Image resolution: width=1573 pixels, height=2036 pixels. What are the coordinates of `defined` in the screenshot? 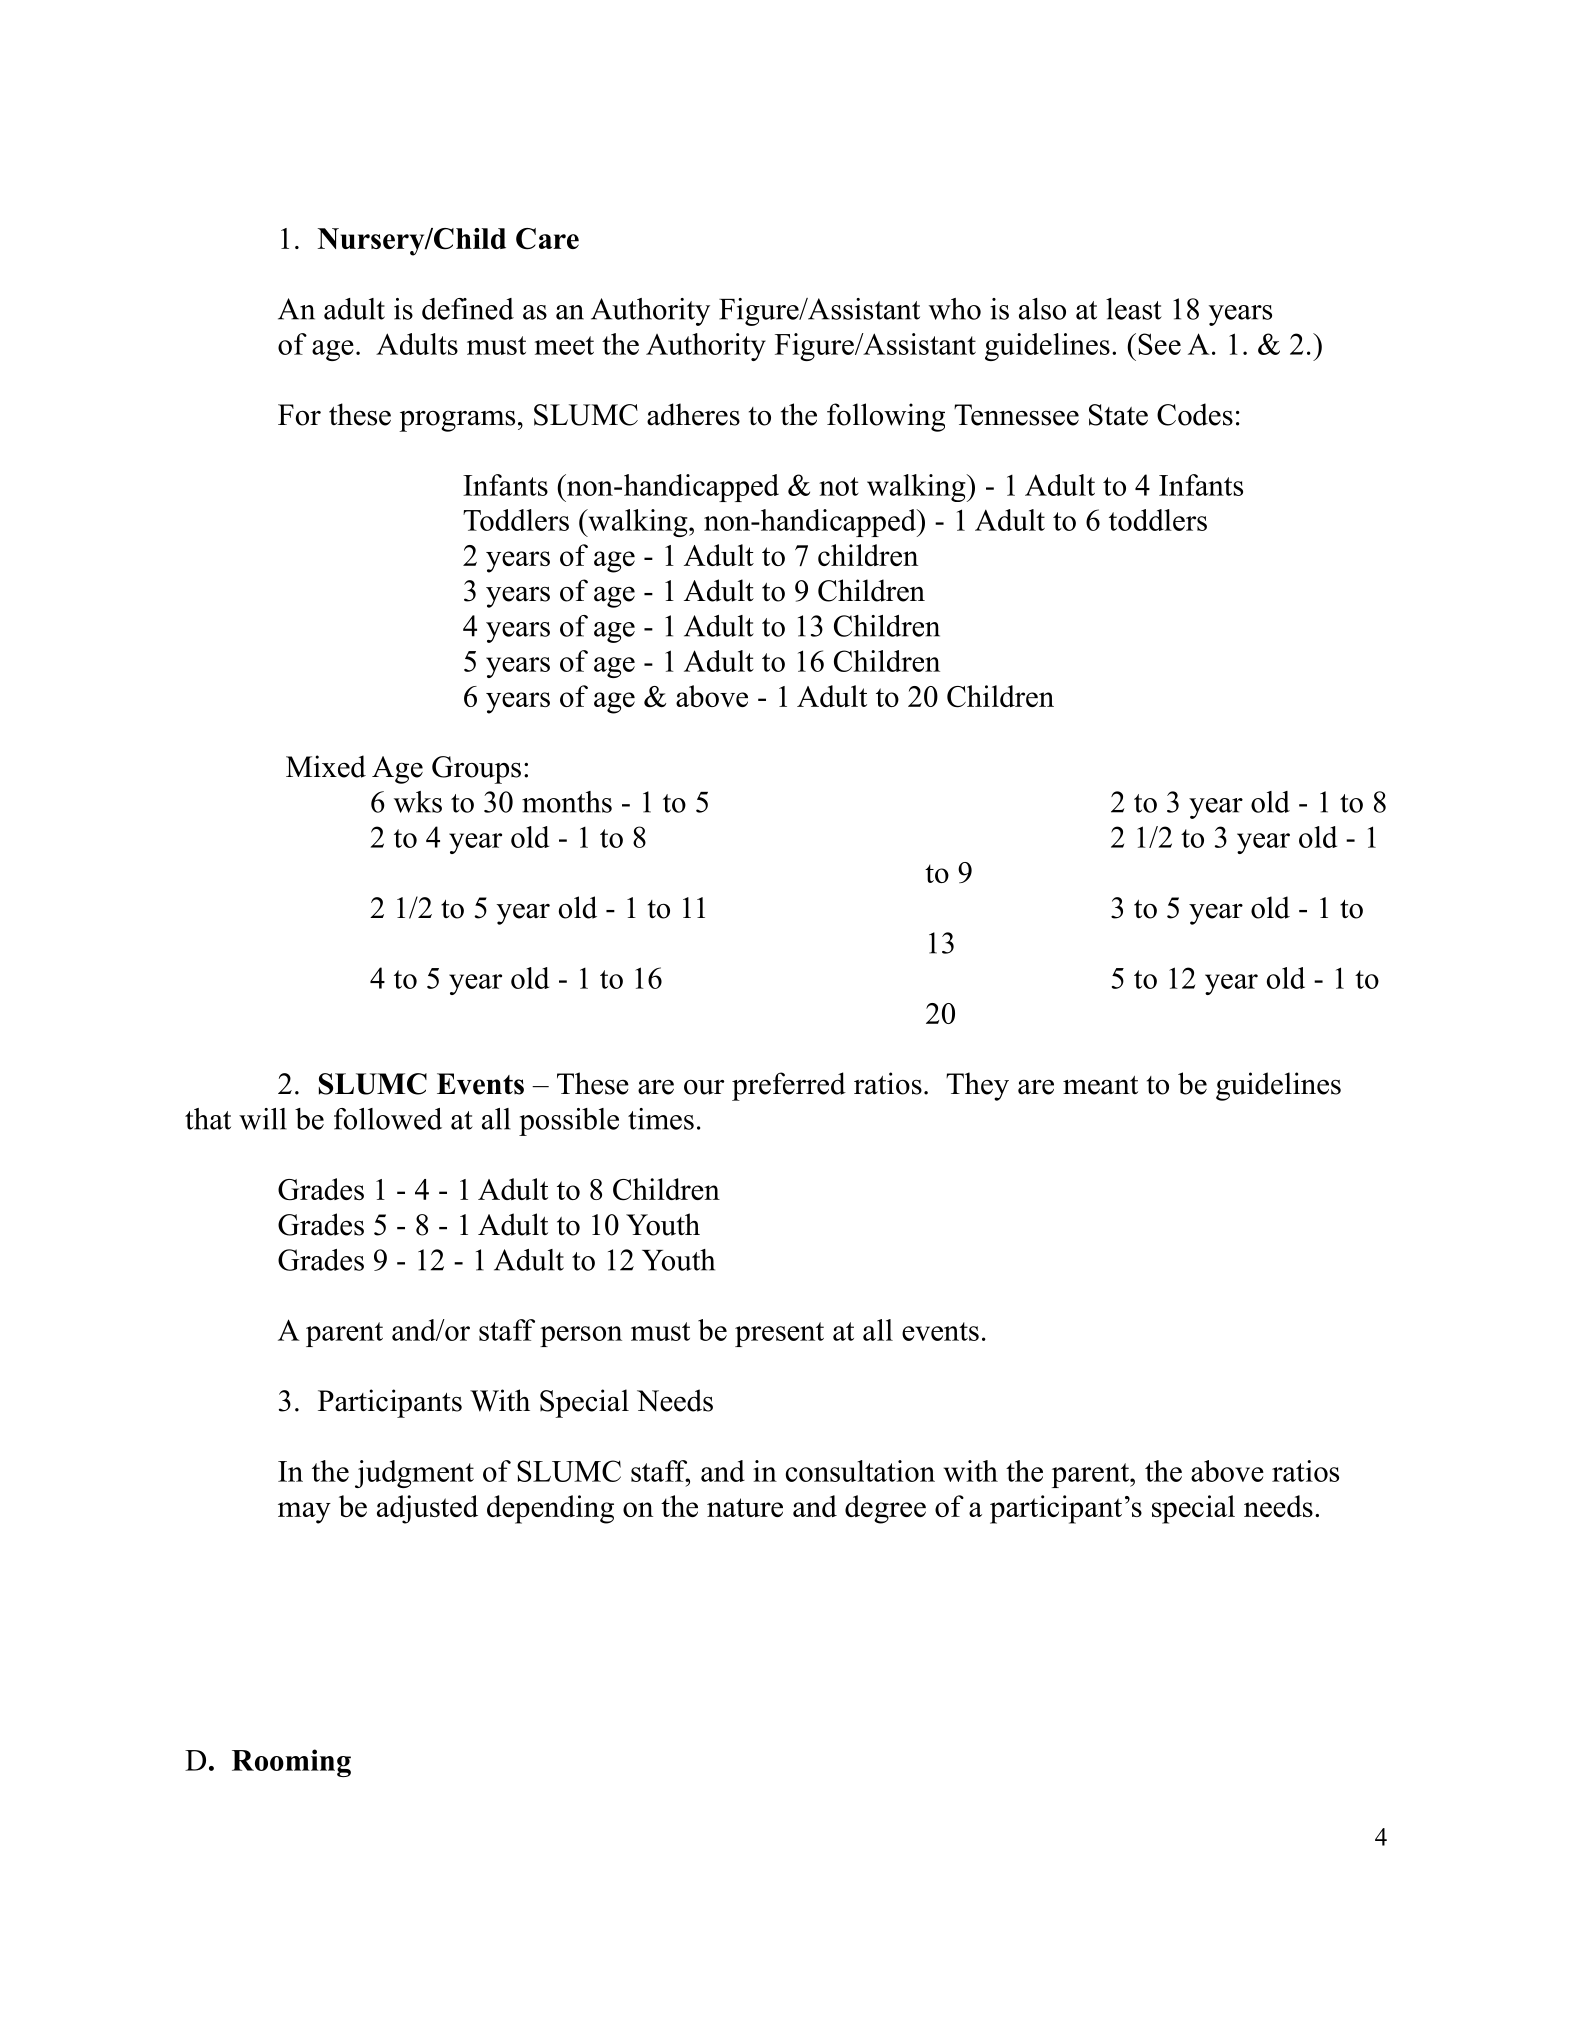 It's located at (468, 309).
